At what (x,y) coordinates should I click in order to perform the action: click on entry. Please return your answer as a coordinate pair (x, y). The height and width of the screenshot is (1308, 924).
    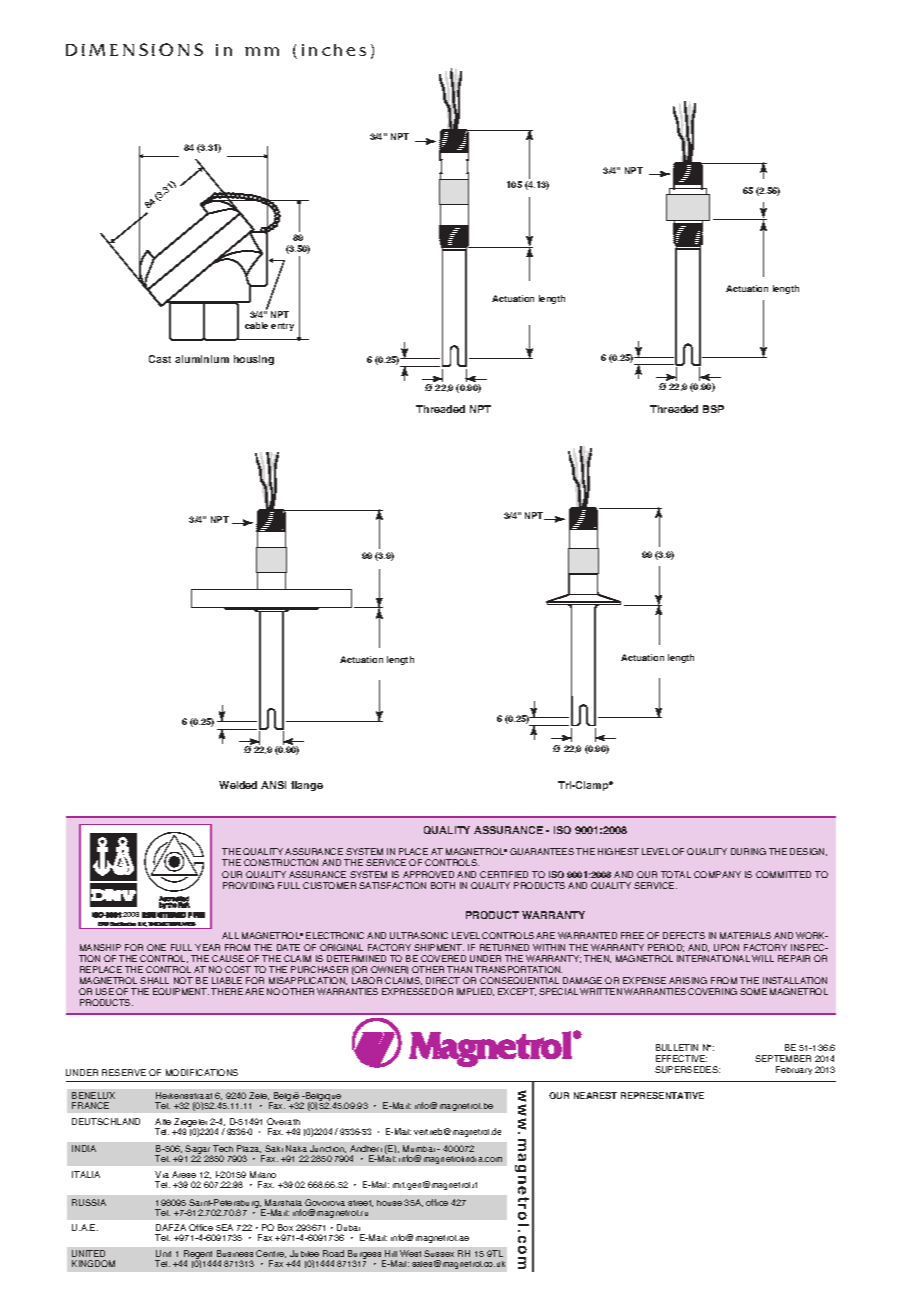
    Looking at the image, I should click on (282, 327).
